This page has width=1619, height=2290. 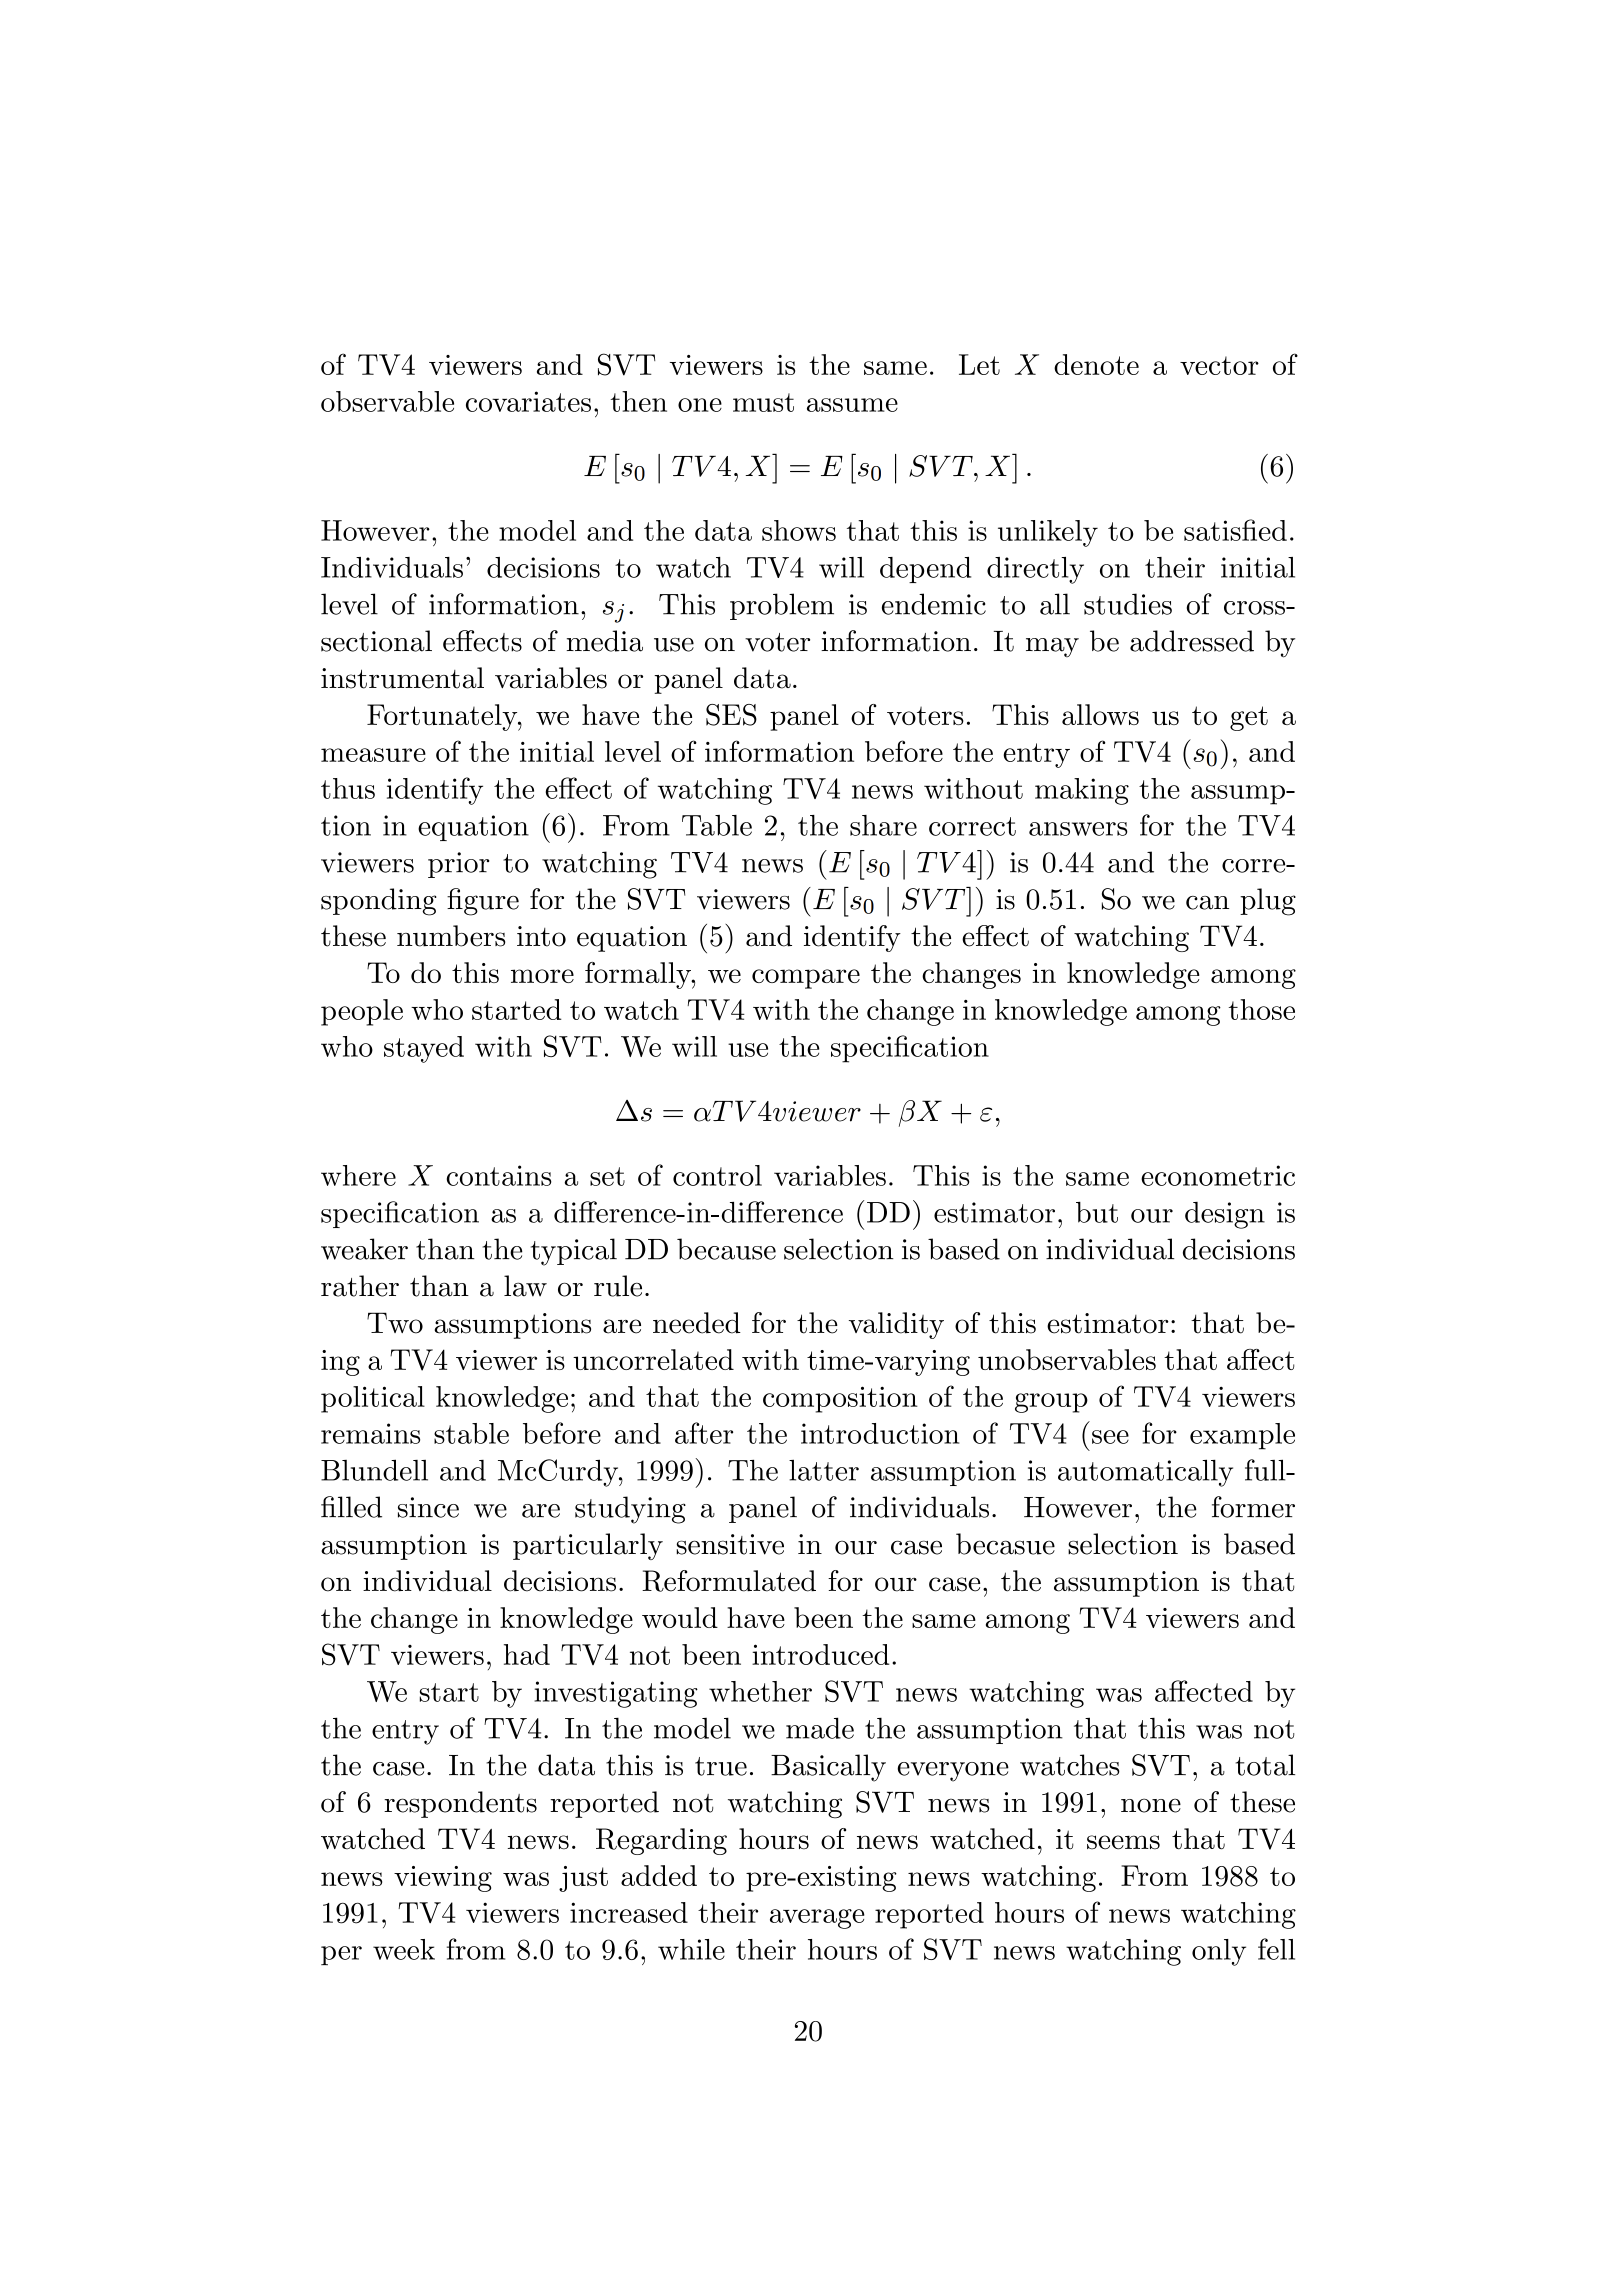 I want to click on viewing, so click(x=443, y=1879).
